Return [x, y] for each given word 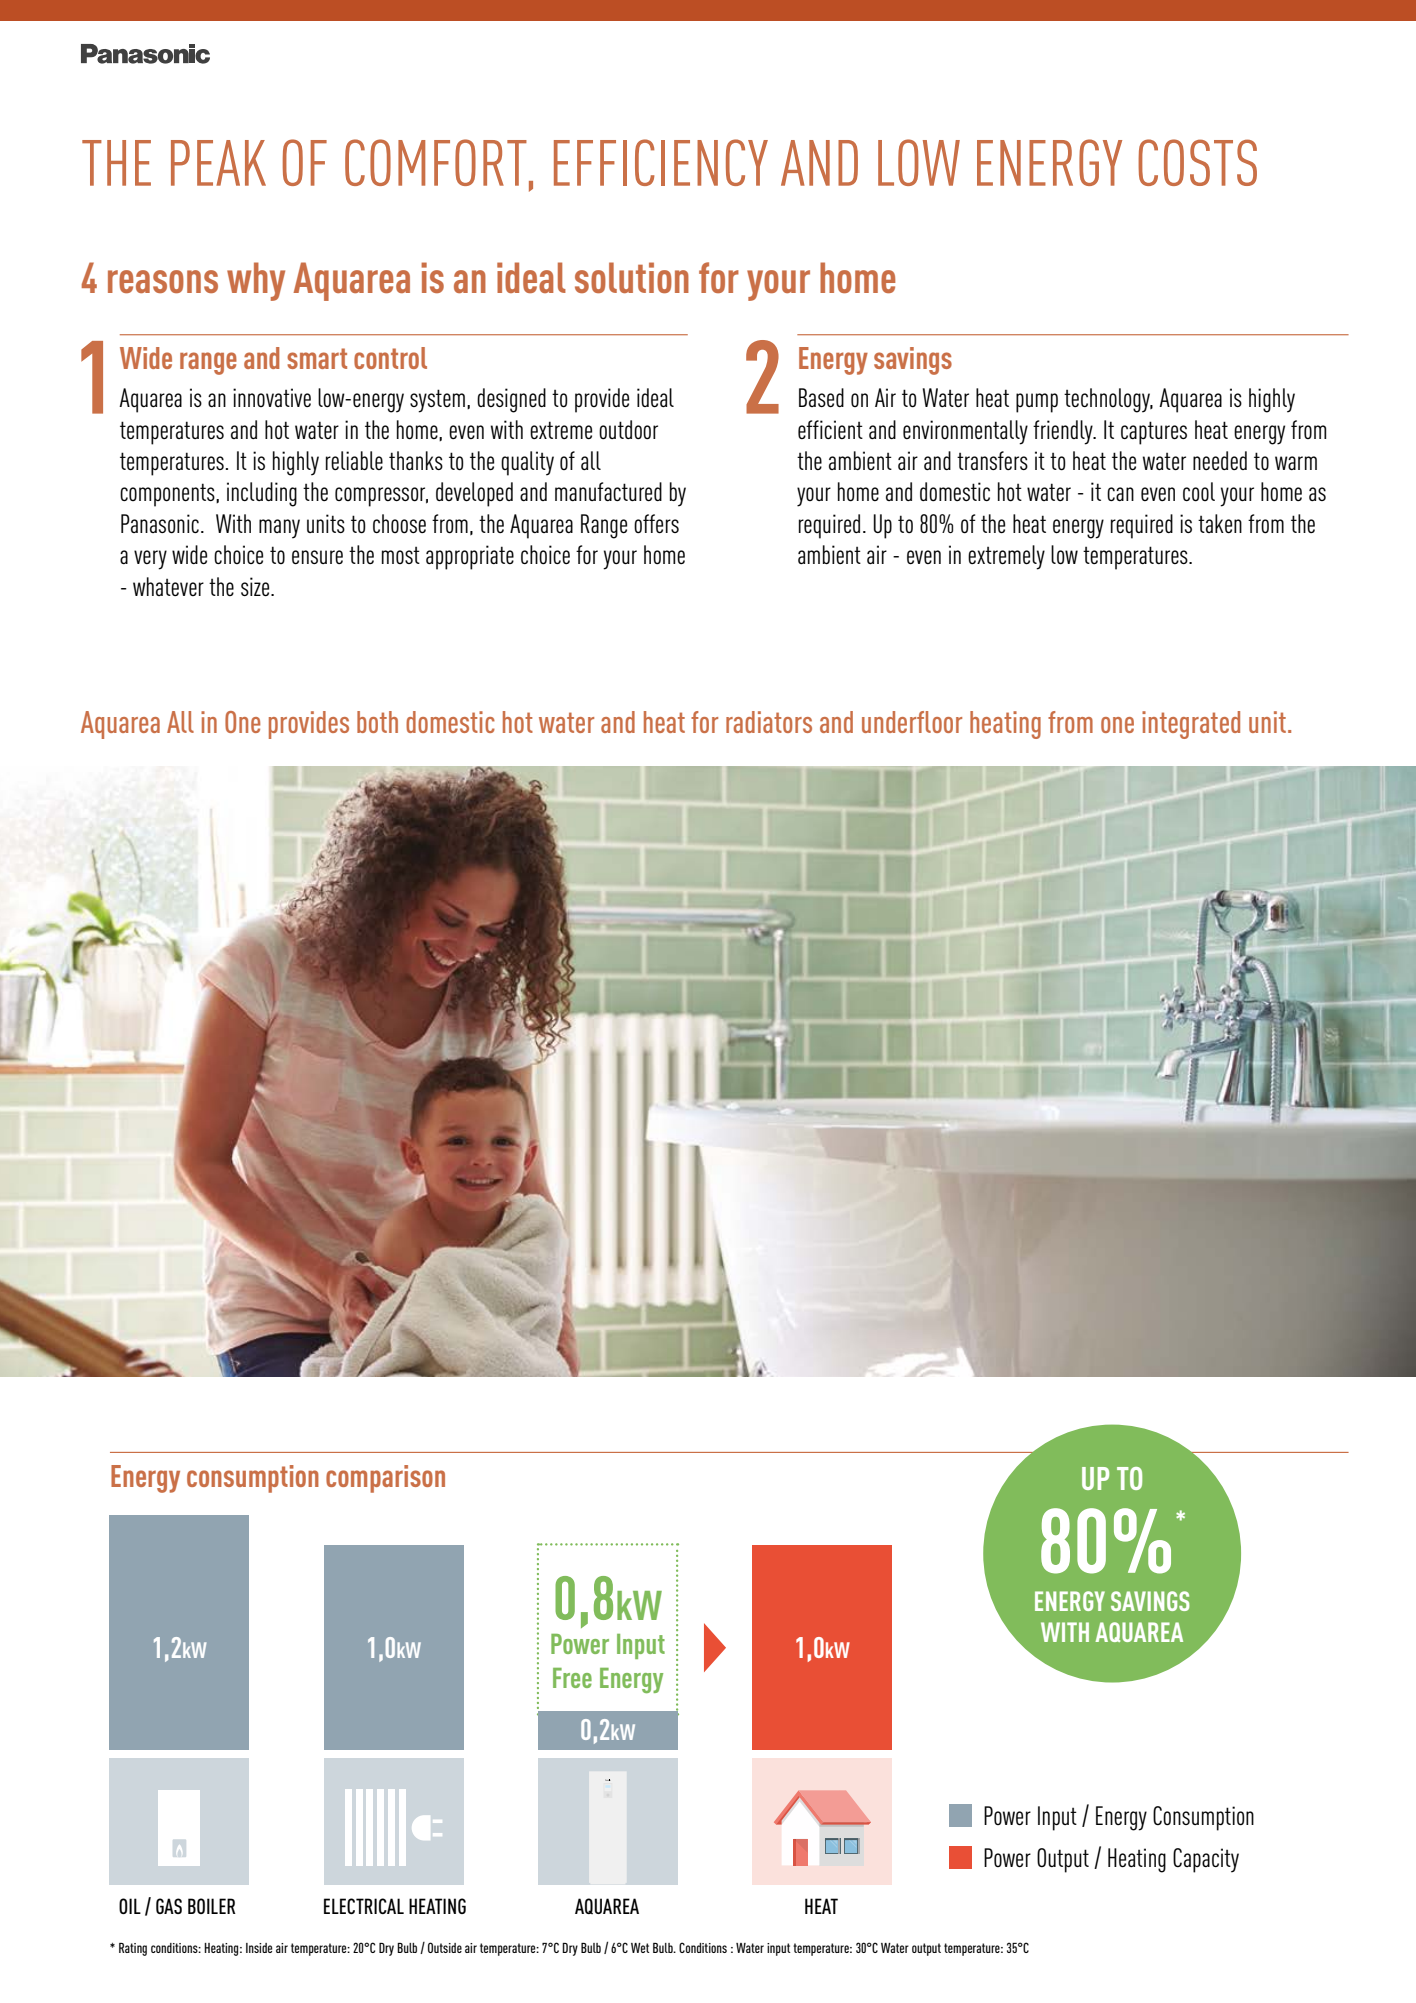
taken [1220, 523]
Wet [640, 1948]
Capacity [1206, 1860]
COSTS [1197, 162]
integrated [1191, 725]
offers [656, 524]
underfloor [912, 722]
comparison [385, 1479]
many [279, 529]
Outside [445, 1947]
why [256, 281]
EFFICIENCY [661, 162]
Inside [259, 1948]
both [377, 722]
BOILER [212, 1906]
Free [572, 1678]
